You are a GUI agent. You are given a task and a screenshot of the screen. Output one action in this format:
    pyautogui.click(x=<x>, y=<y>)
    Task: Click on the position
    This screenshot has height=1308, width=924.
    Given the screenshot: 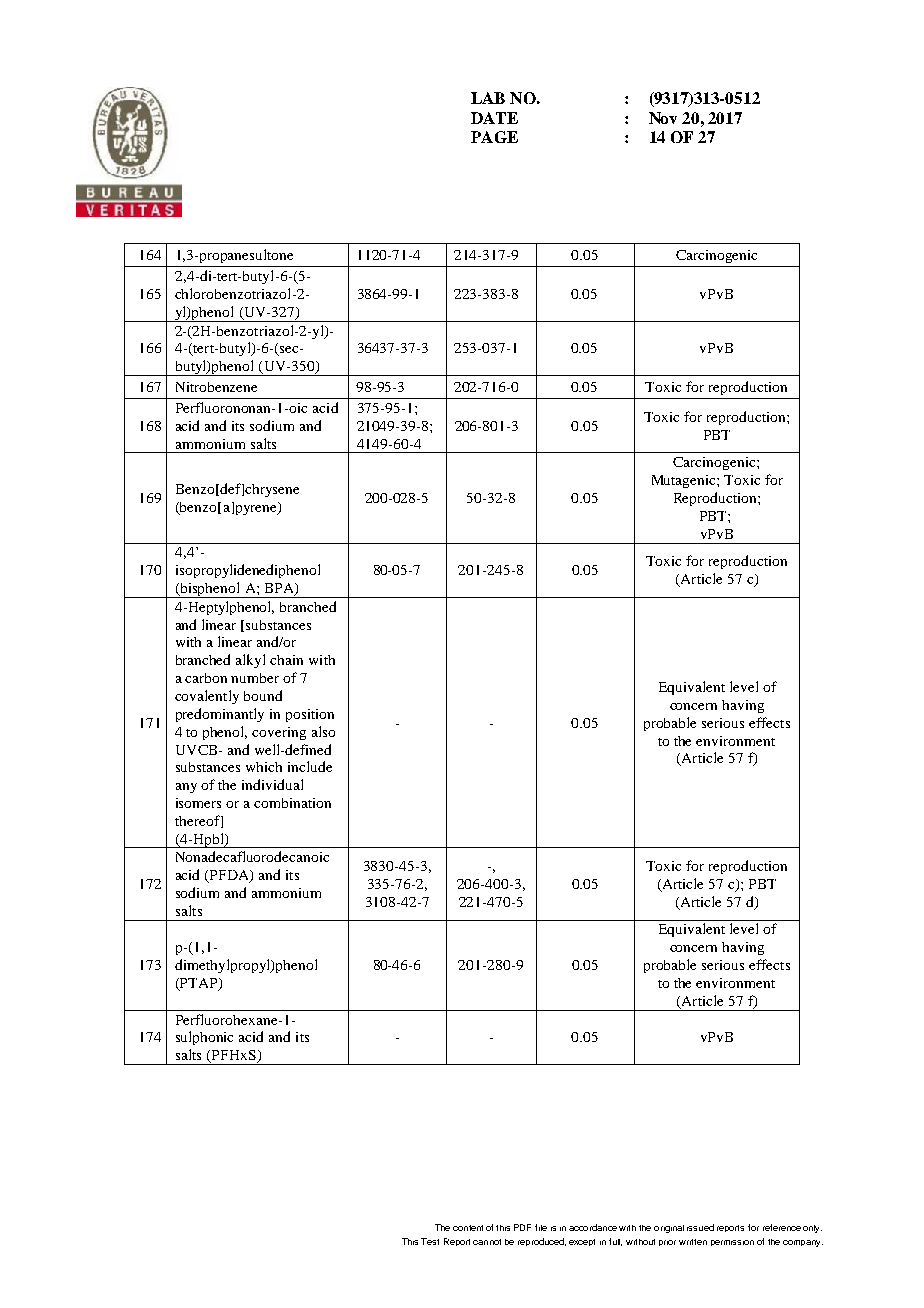 What is the action you would take?
    pyautogui.click(x=310, y=715)
